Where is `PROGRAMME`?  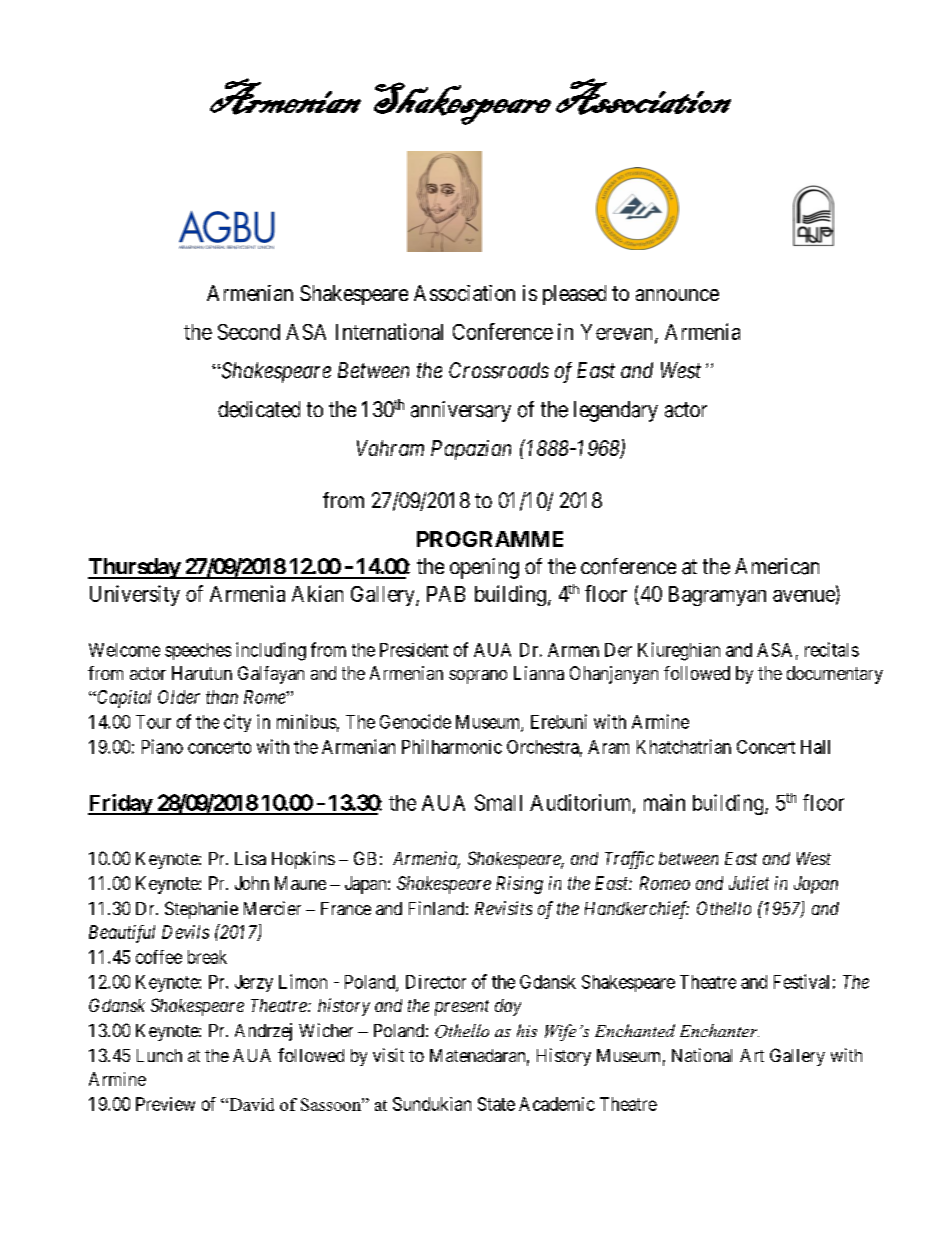 PROGRAMME is located at coordinates (490, 539).
